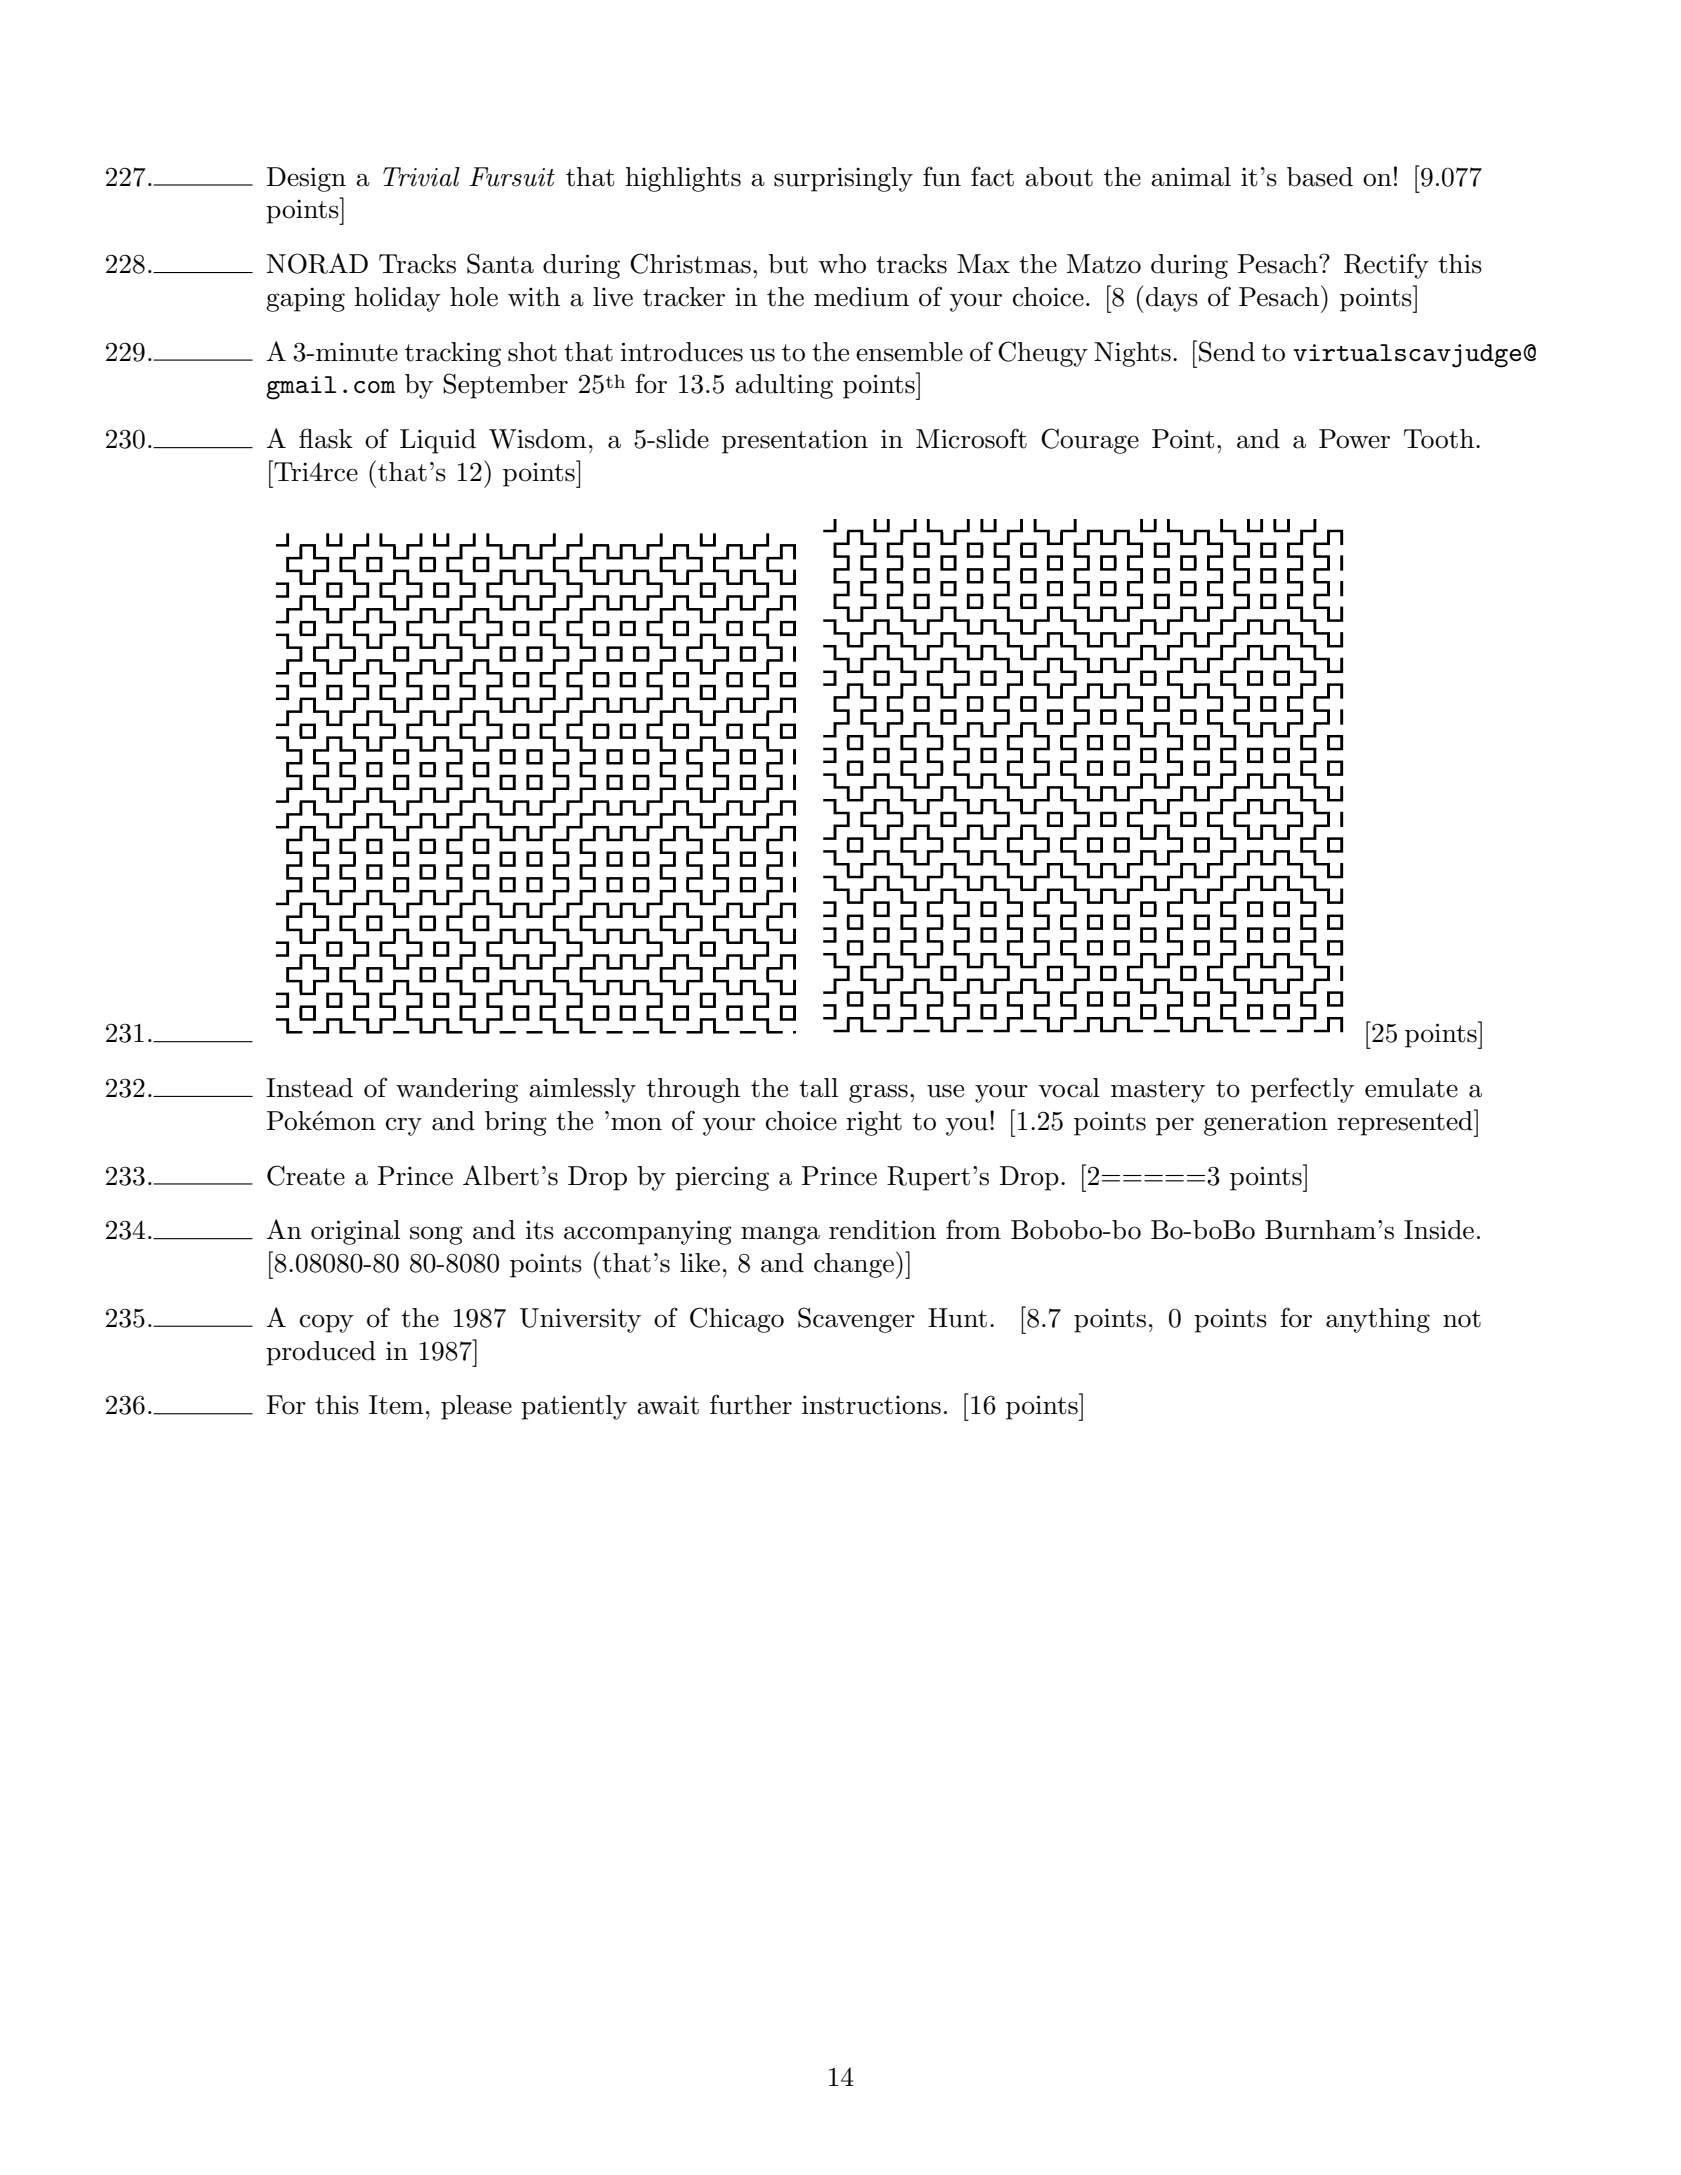  What do you see at coordinates (818, 1088) in the image?
I see `tall` at bounding box center [818, 1088].
